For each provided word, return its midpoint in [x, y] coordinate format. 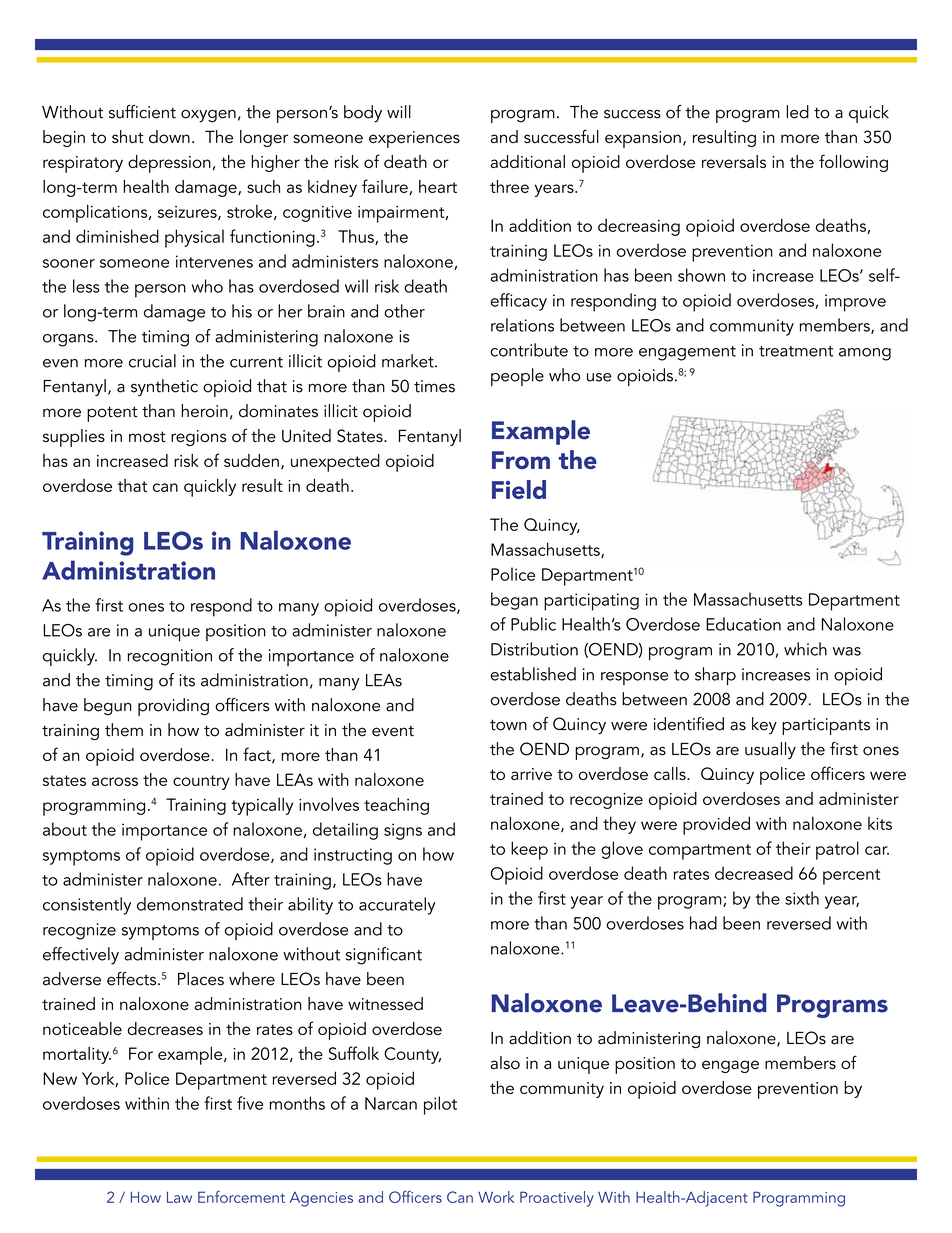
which [805, 649]
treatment [796, 351]
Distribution [534, 649]
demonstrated [190, 904]
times [434, 386]
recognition [170, 657]
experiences [414, 139]
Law [179, 1197]
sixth [802, 898]
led [797, 112]
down [169, 136]
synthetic [164, 387]
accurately [397, 906]
